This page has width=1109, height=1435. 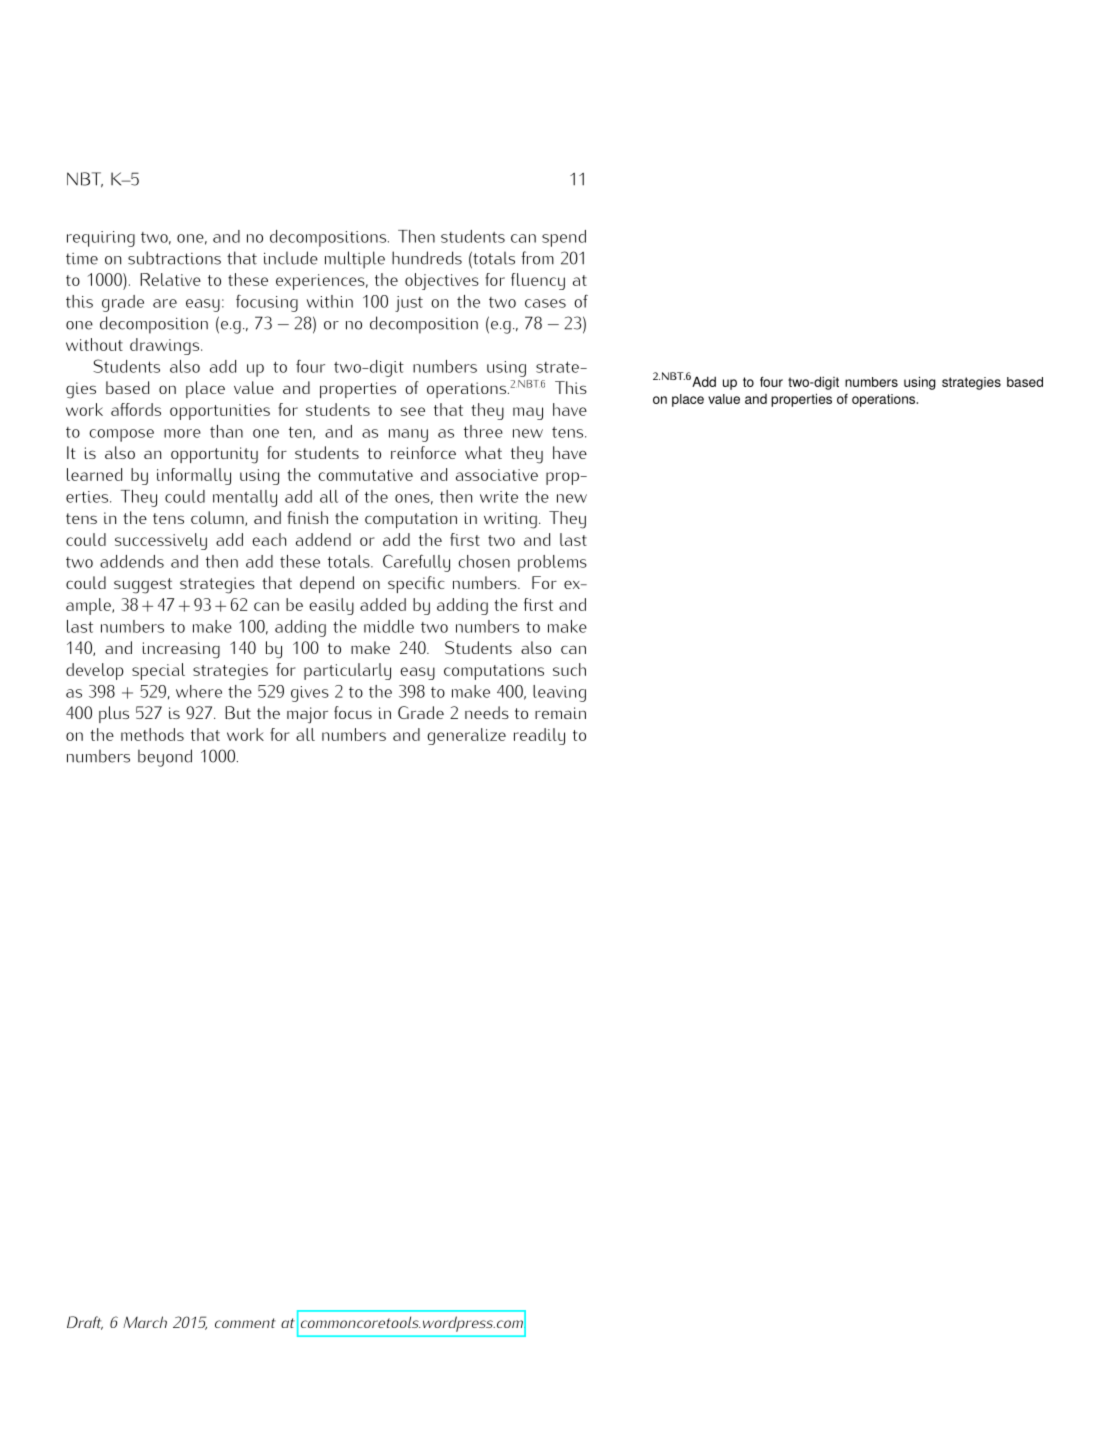 I want to click on March, so click(x=145, y=1322).
